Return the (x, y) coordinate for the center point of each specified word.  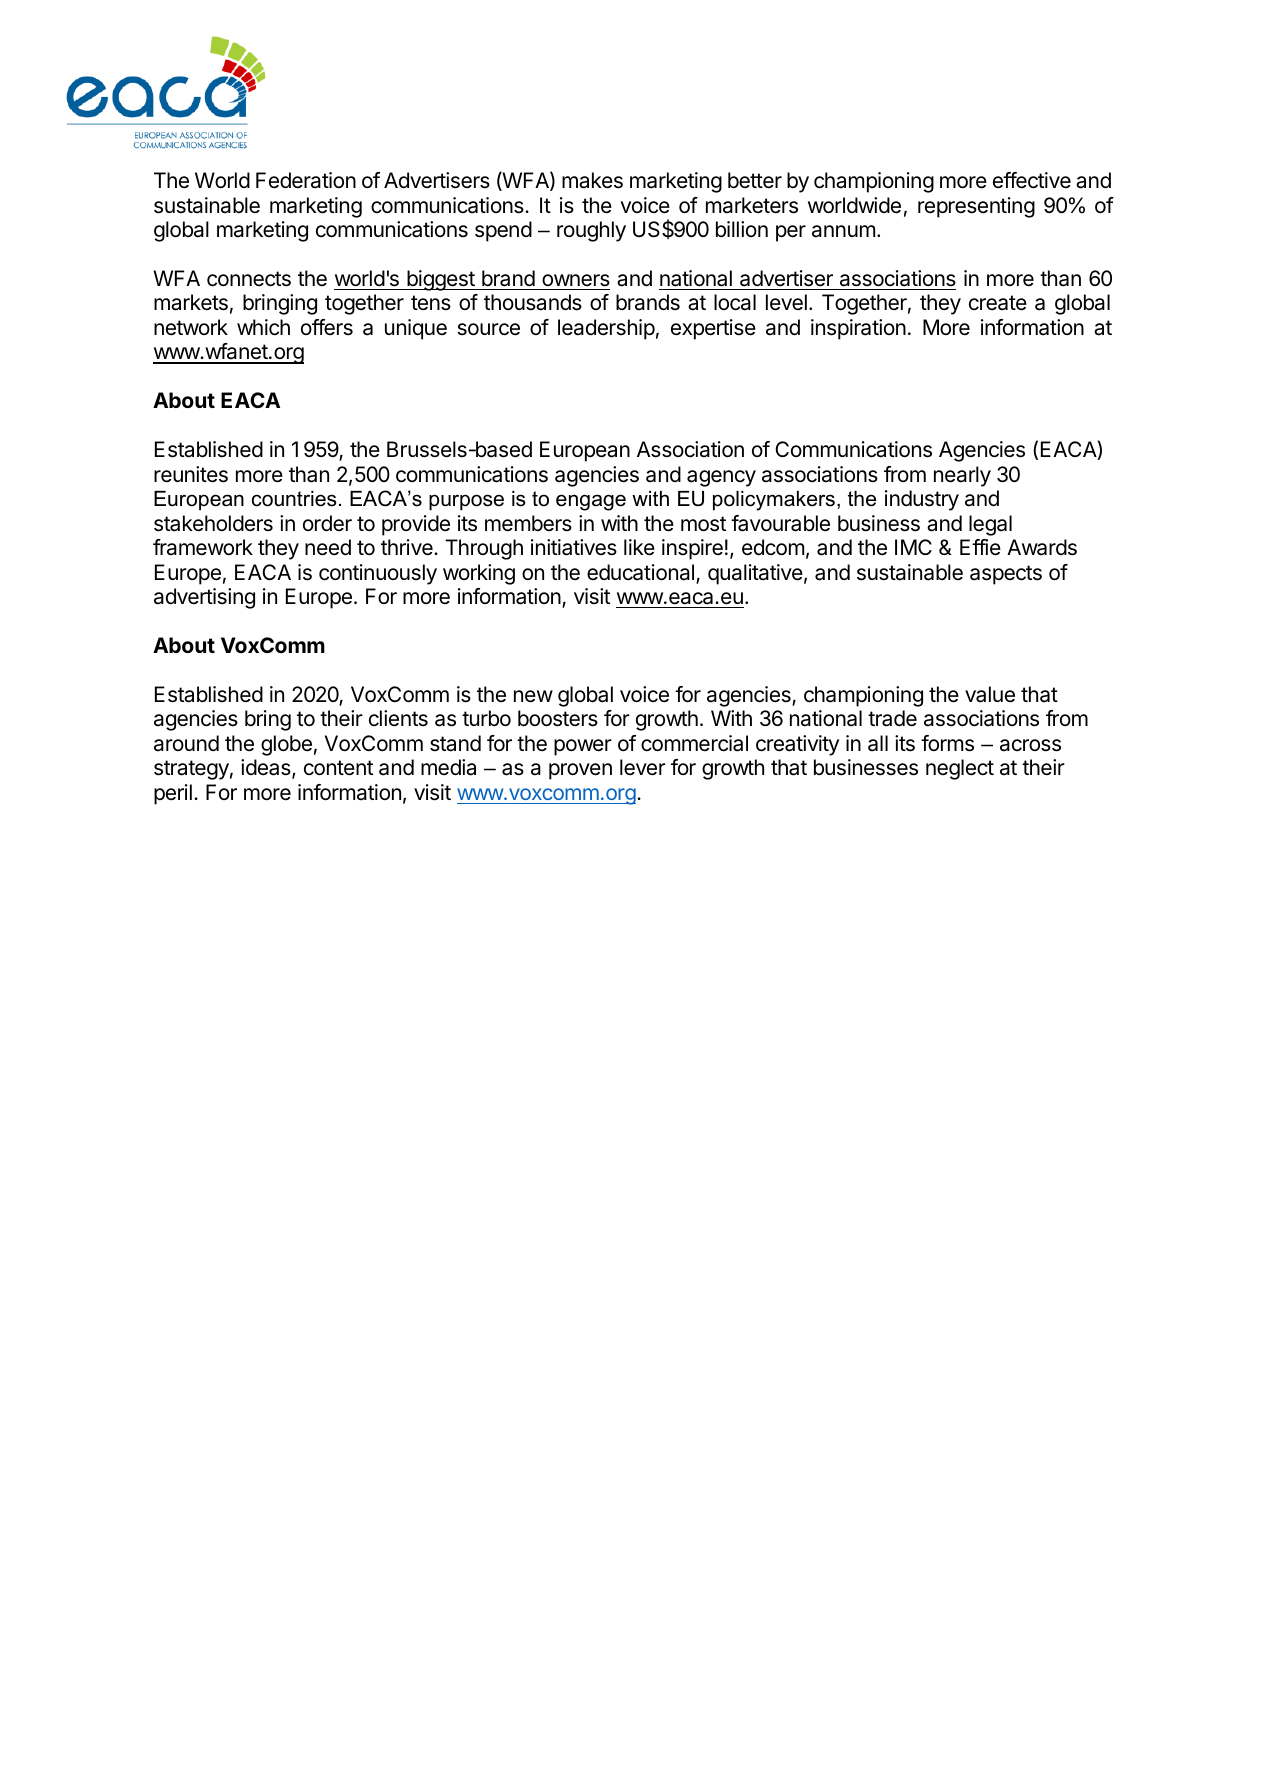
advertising (204, 598)
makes (592, 180)
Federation (306, 180)
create (998, 303)
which (263, 327)
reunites (191, 474)
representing (976, 207)
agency (721, 478)
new (533, 696)
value (990, 694)
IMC (913, 547)
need (328, 547)
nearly (962, 476)
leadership (606, 329)
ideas (267, 769)
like (639, 547)
